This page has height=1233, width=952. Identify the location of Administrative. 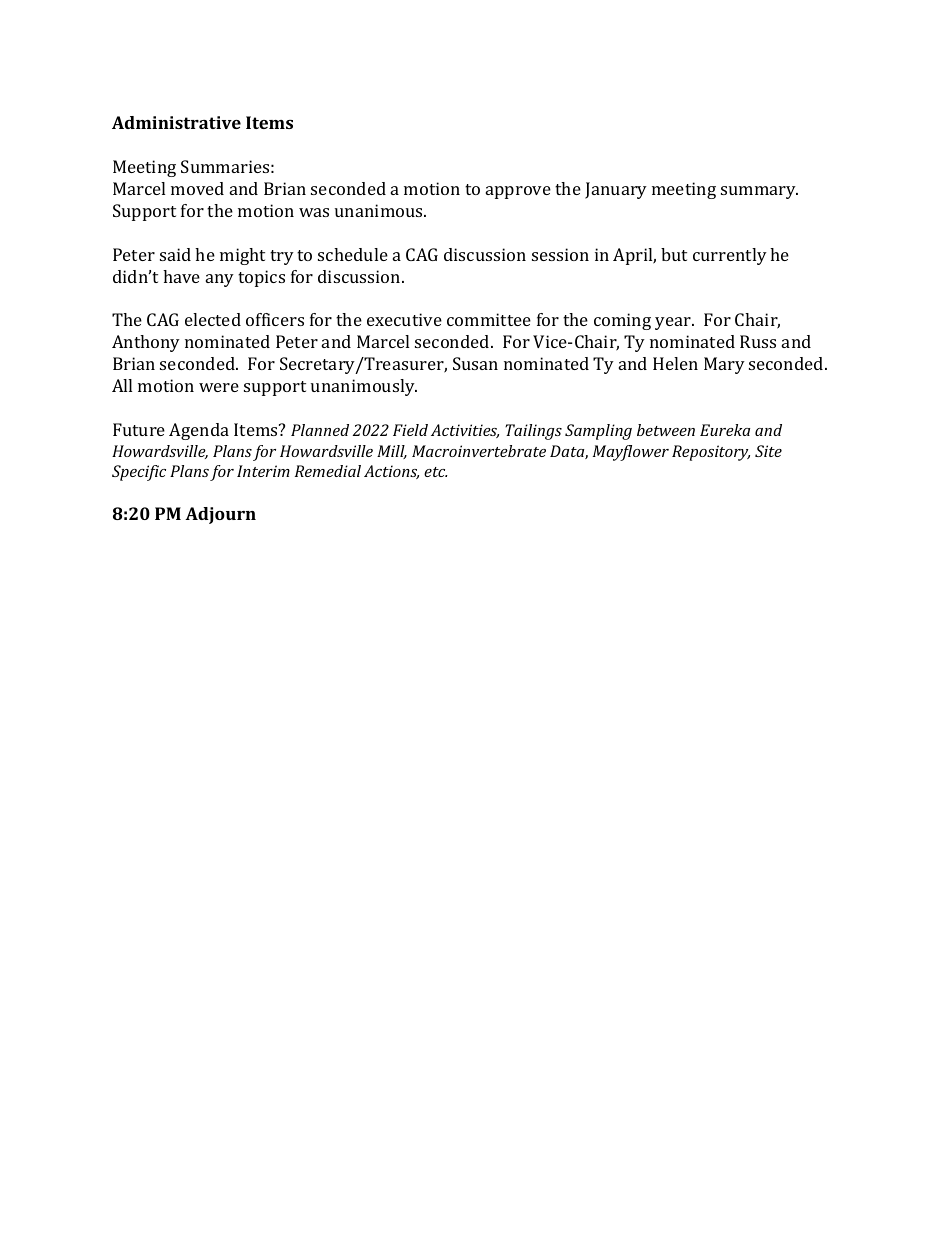
(176, 122).
